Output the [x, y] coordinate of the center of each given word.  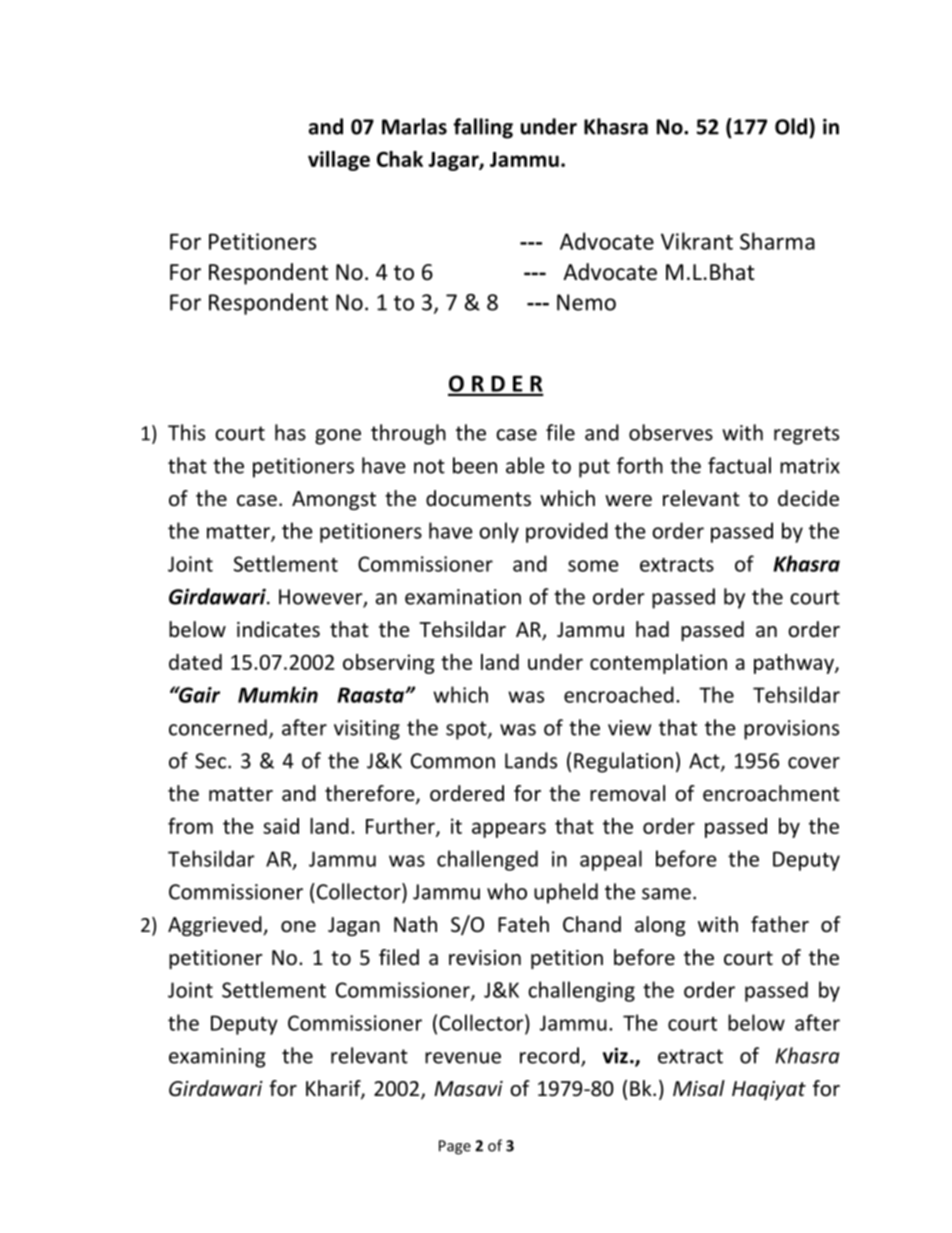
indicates [278, 629]
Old [792, 126]
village [339, 161]
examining [217, 1058]
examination [463, 597]
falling [483, 128]
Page [455, 1147]
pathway [795, 664]
